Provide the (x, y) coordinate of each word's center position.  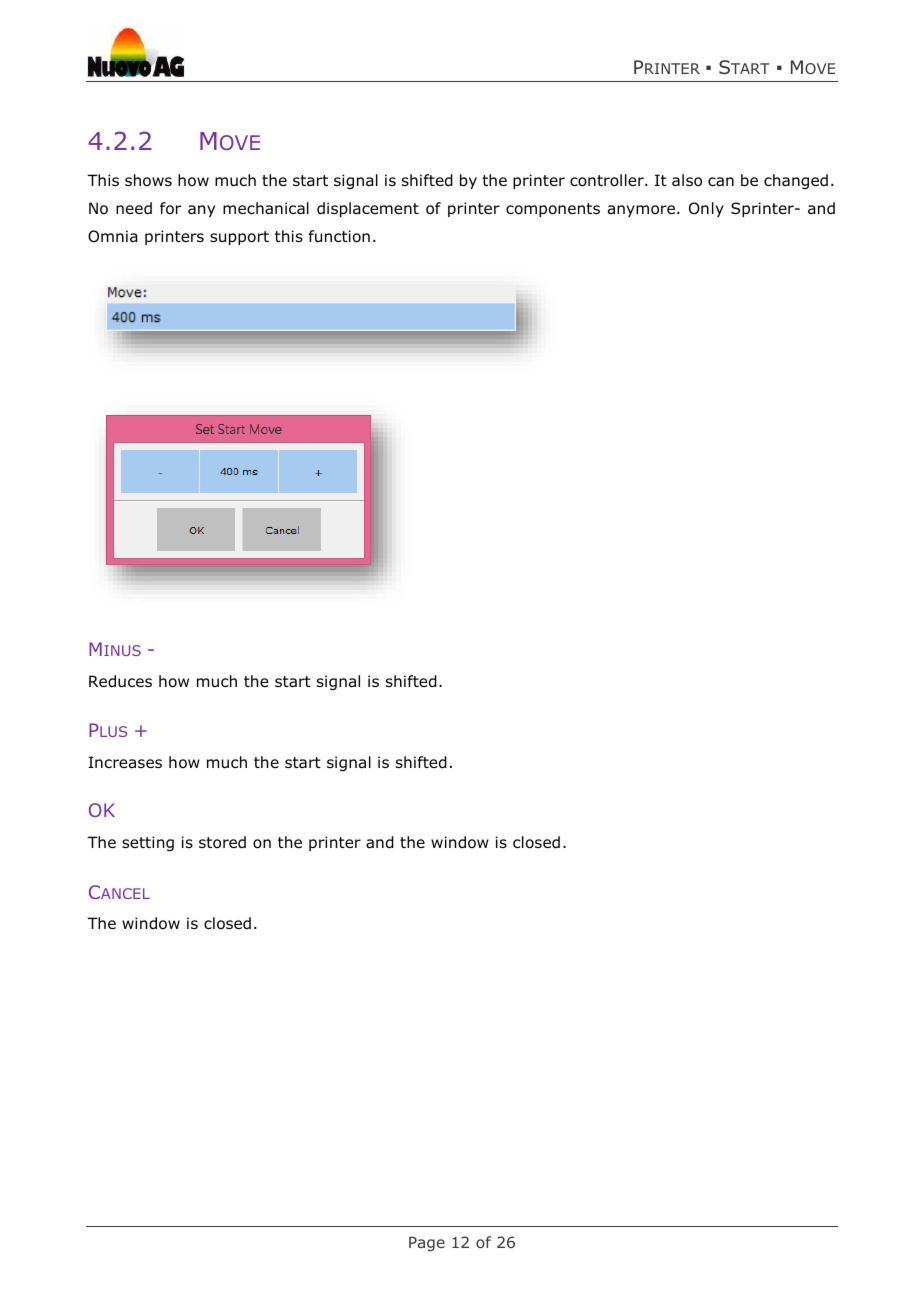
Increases (125, 762)
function (339, 236)
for (170, 208)
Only (706, 209)
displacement (368, 209)
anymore (643, 211)
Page (427, 1243)
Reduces (120, 681)
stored (222, 842)
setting (148, 843)
